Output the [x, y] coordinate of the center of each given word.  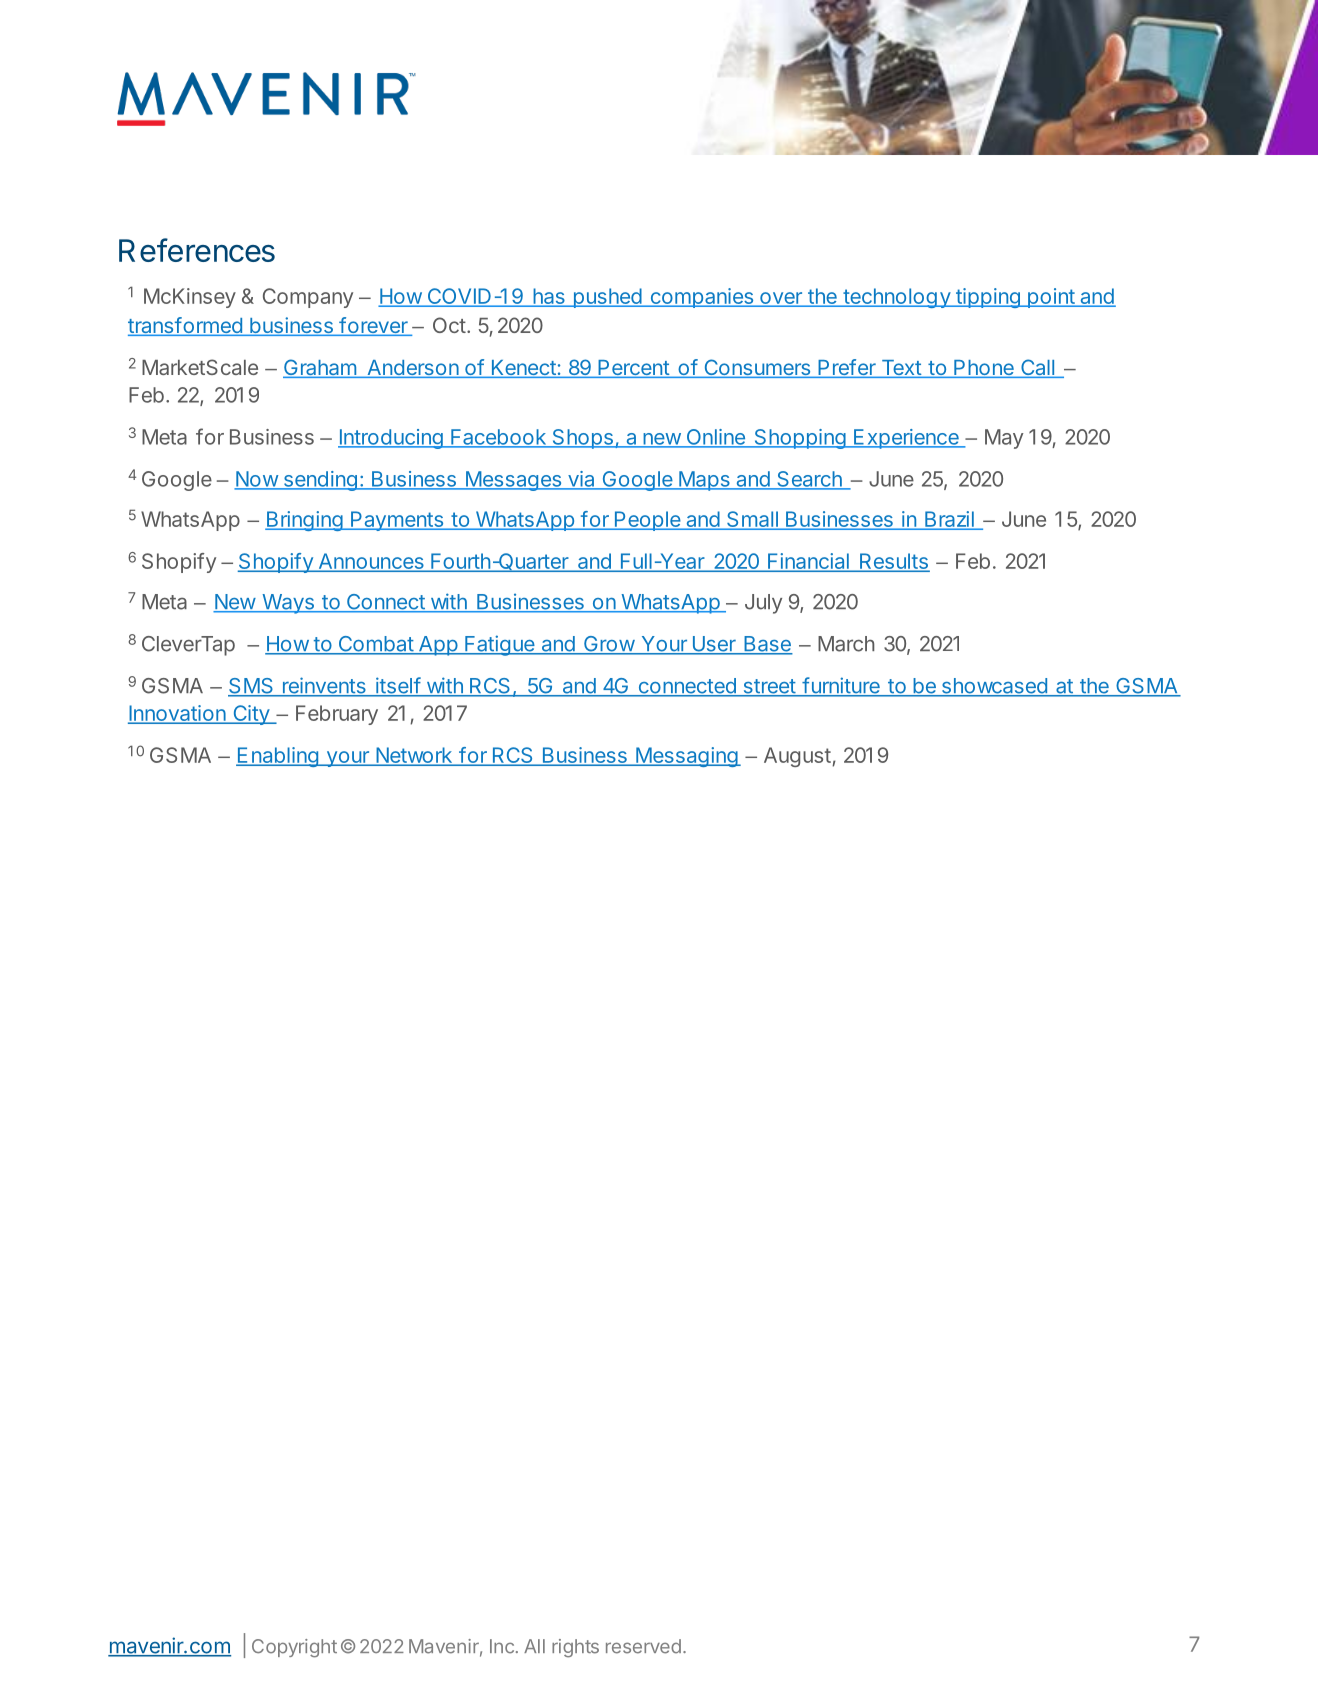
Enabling [278, 757]
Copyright [294, 1648]
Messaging [686, 757]
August [797, 757]
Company [308, 298]
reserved [643, 1646]
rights [575, 1648]
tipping [988, 298]
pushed [607, 298]
